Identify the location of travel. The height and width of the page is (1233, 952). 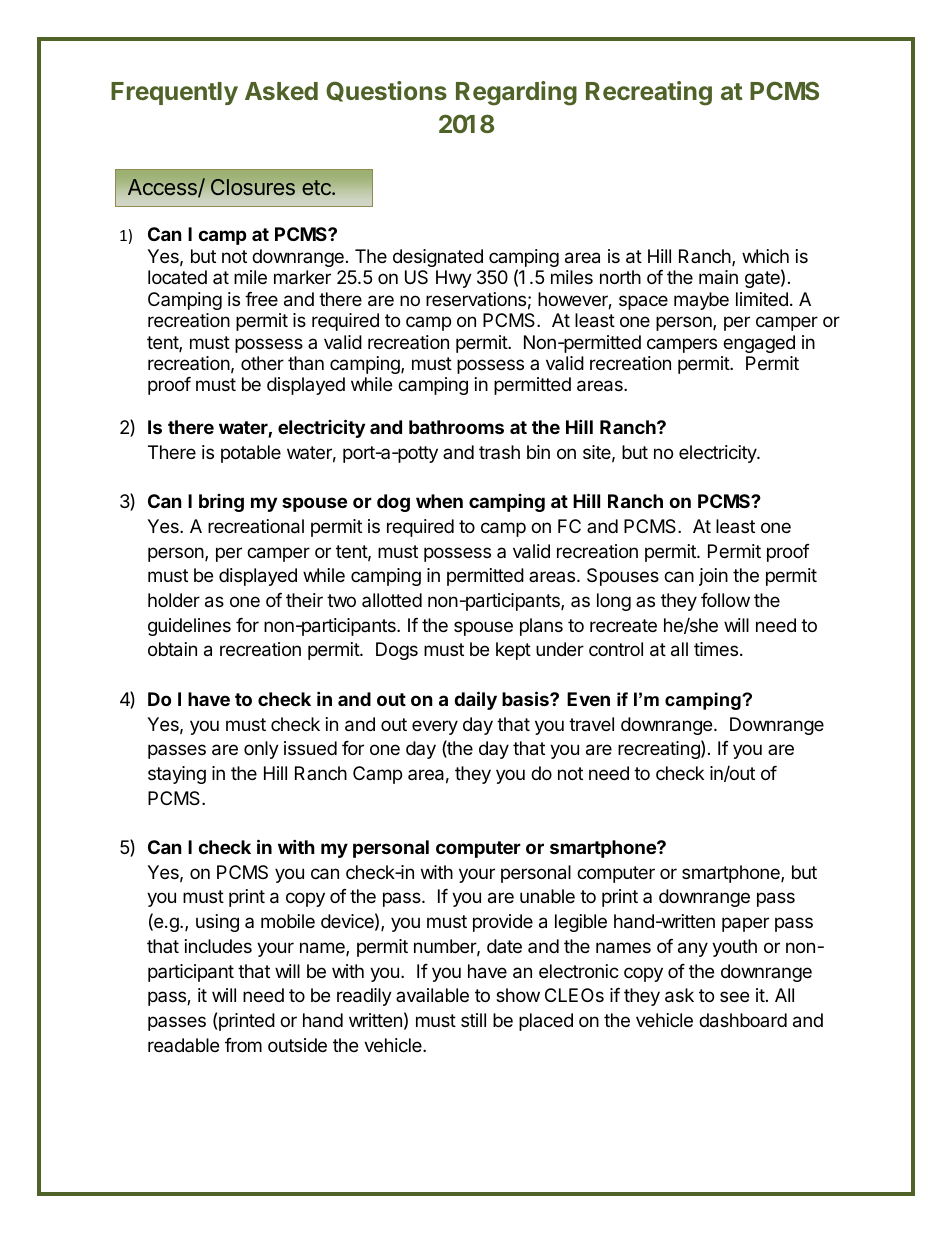
(591, 724).
